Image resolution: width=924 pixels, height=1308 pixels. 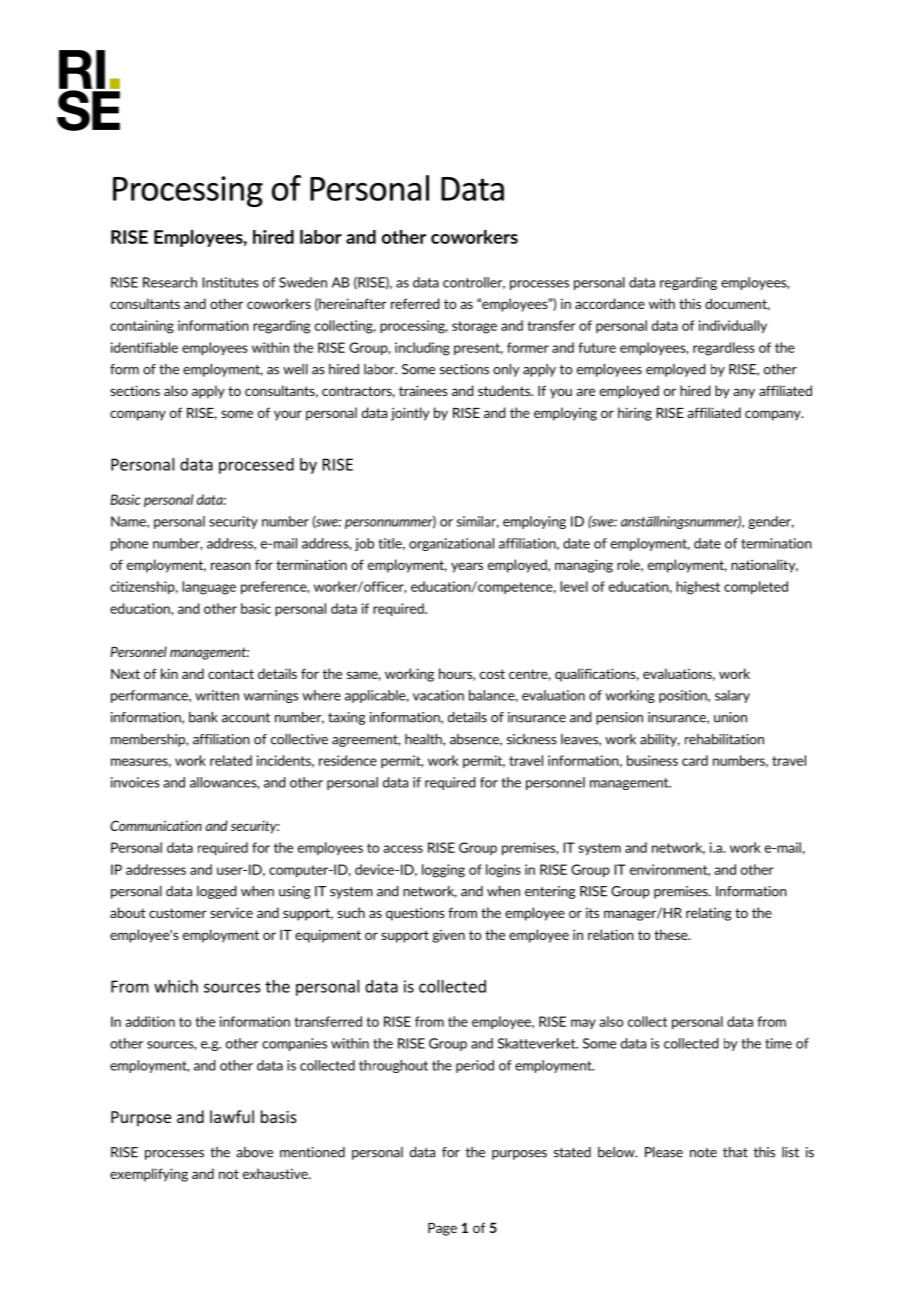 What do you see at coordinates (150, 1021) in the screenshot?
I see `addition` at bounding box center [150, 1021].
